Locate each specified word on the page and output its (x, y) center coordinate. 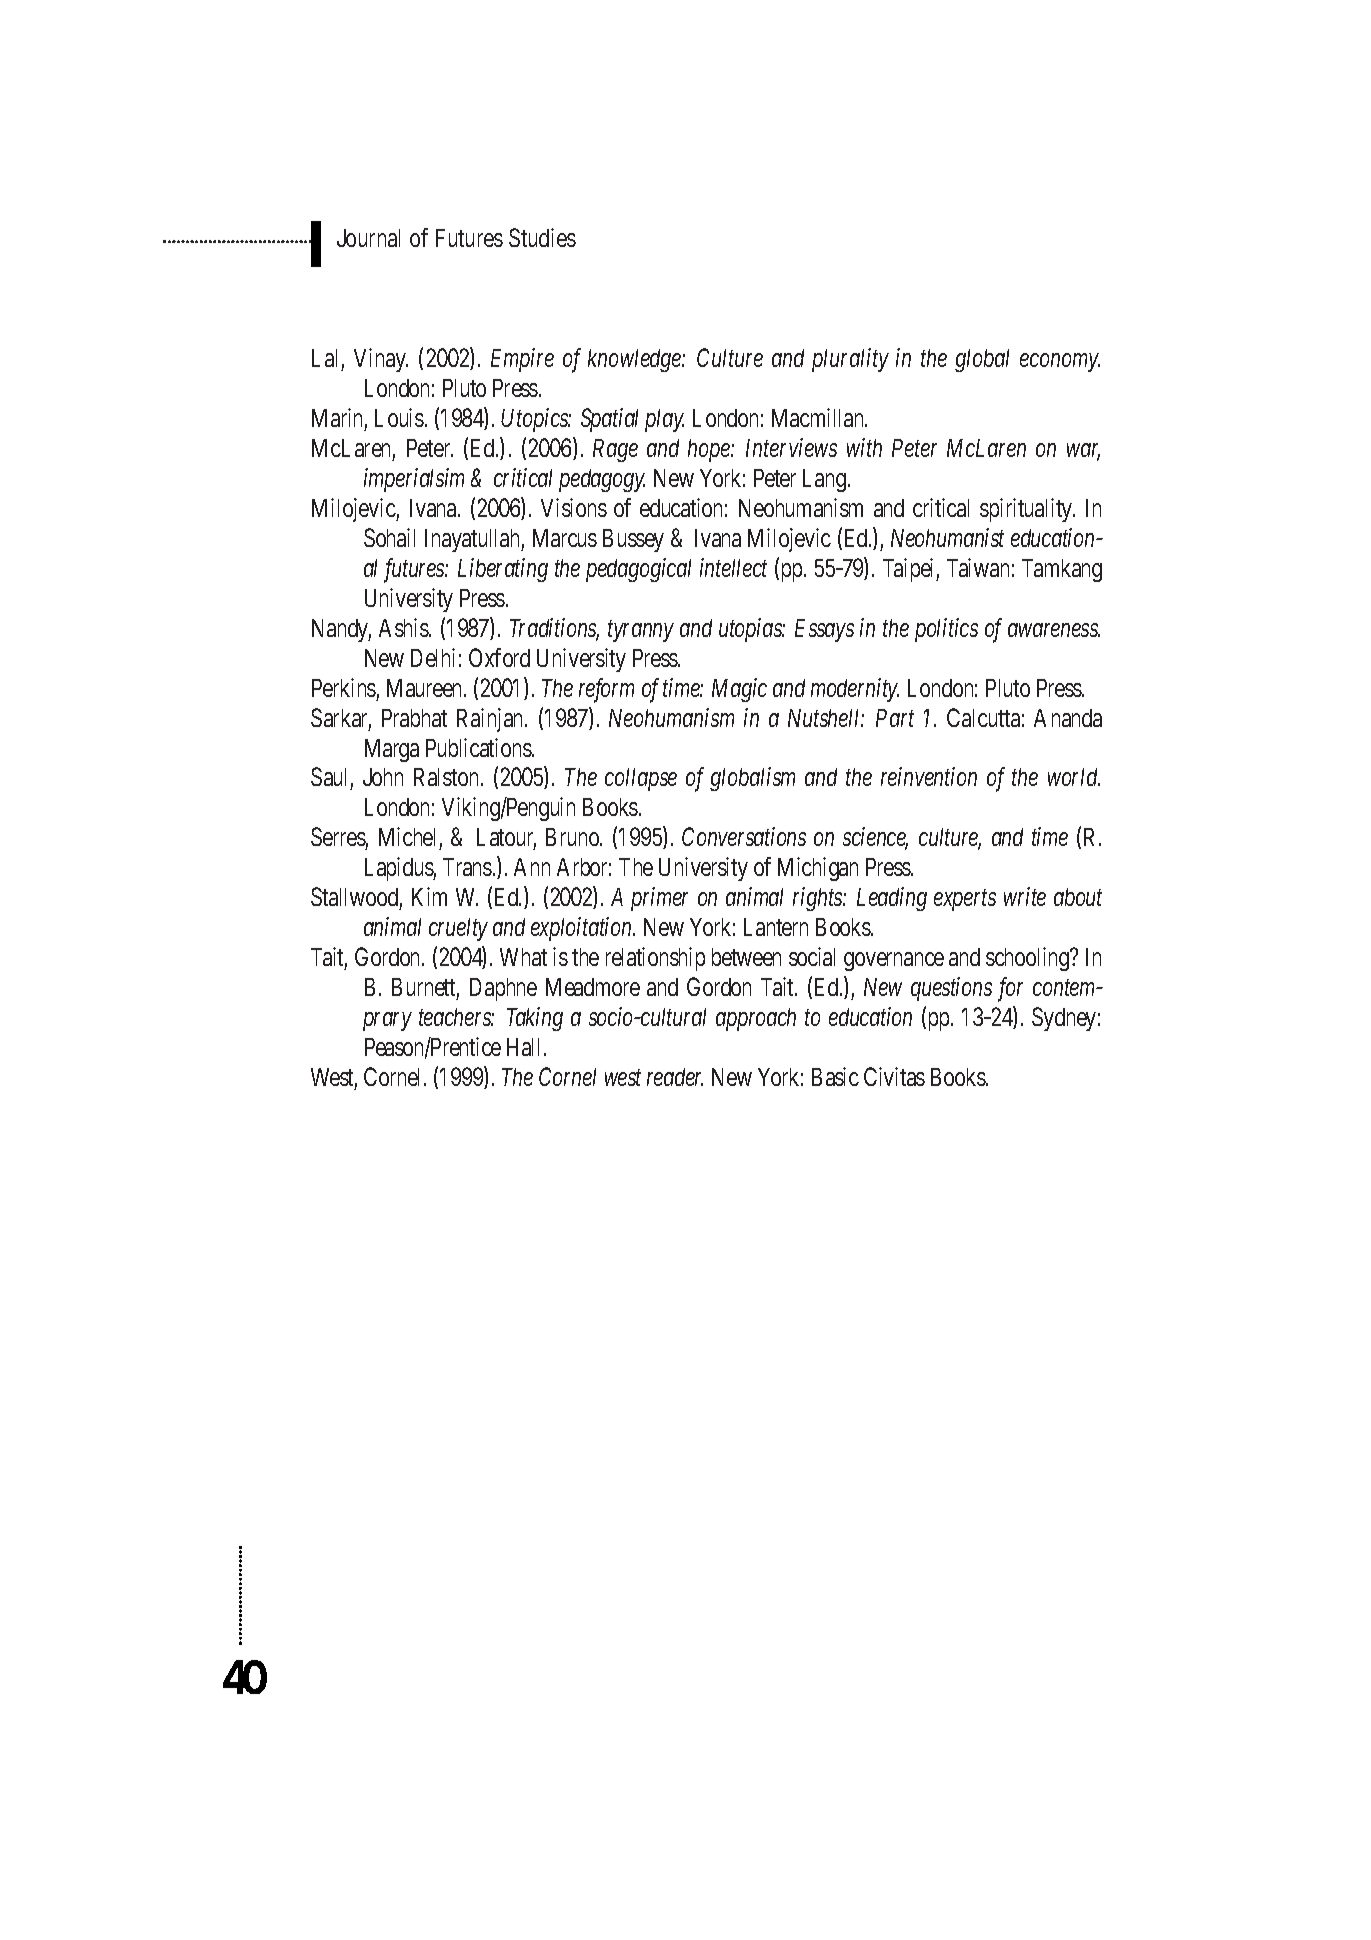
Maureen (426, 688)
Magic (739, 690)
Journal (368, 238)
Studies (542, 237)
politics (946, 630)
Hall (526, 1047)
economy (1060, 363)
